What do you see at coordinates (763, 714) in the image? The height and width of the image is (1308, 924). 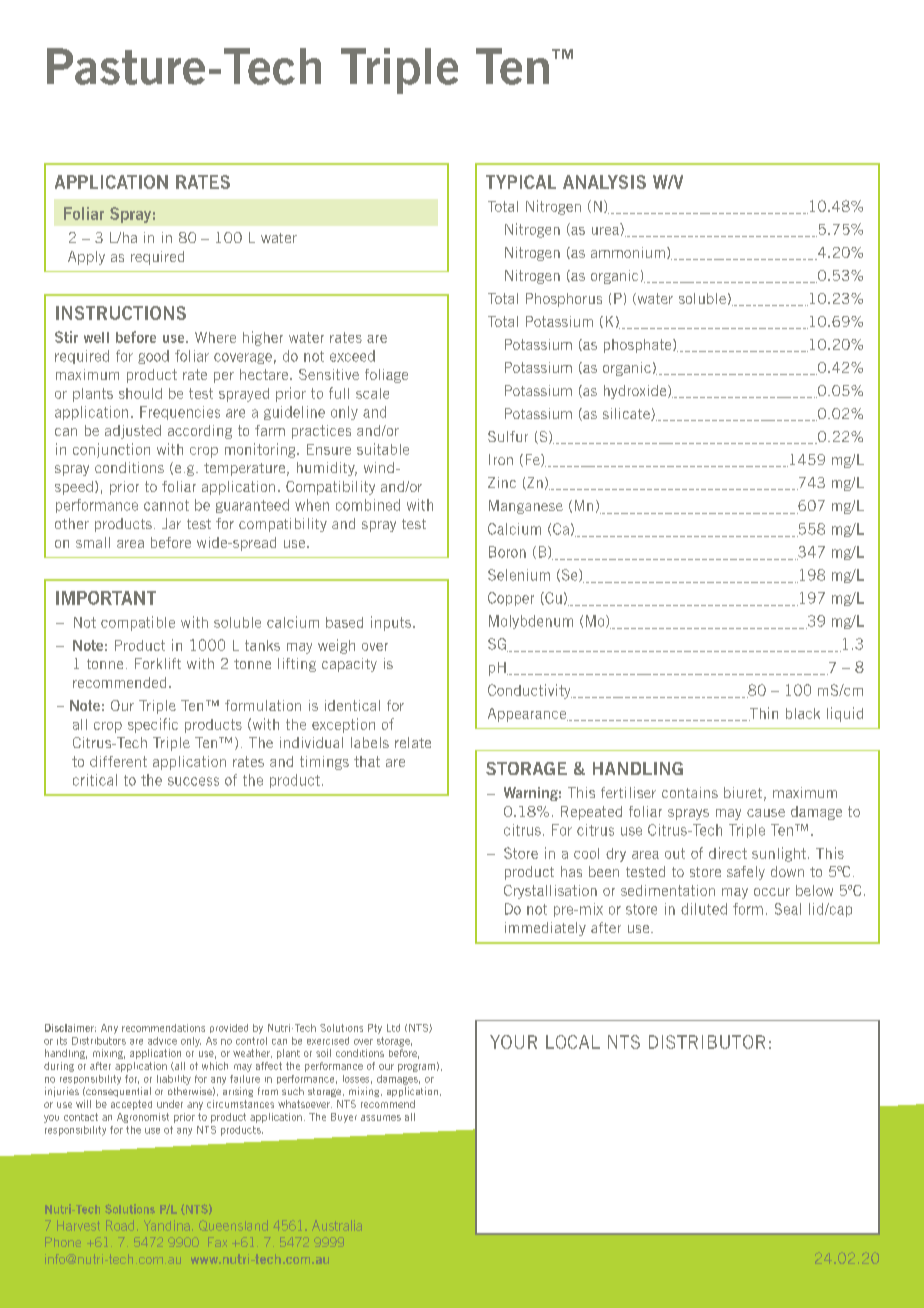 I see `Thin` at bounding box center [763, 714].
